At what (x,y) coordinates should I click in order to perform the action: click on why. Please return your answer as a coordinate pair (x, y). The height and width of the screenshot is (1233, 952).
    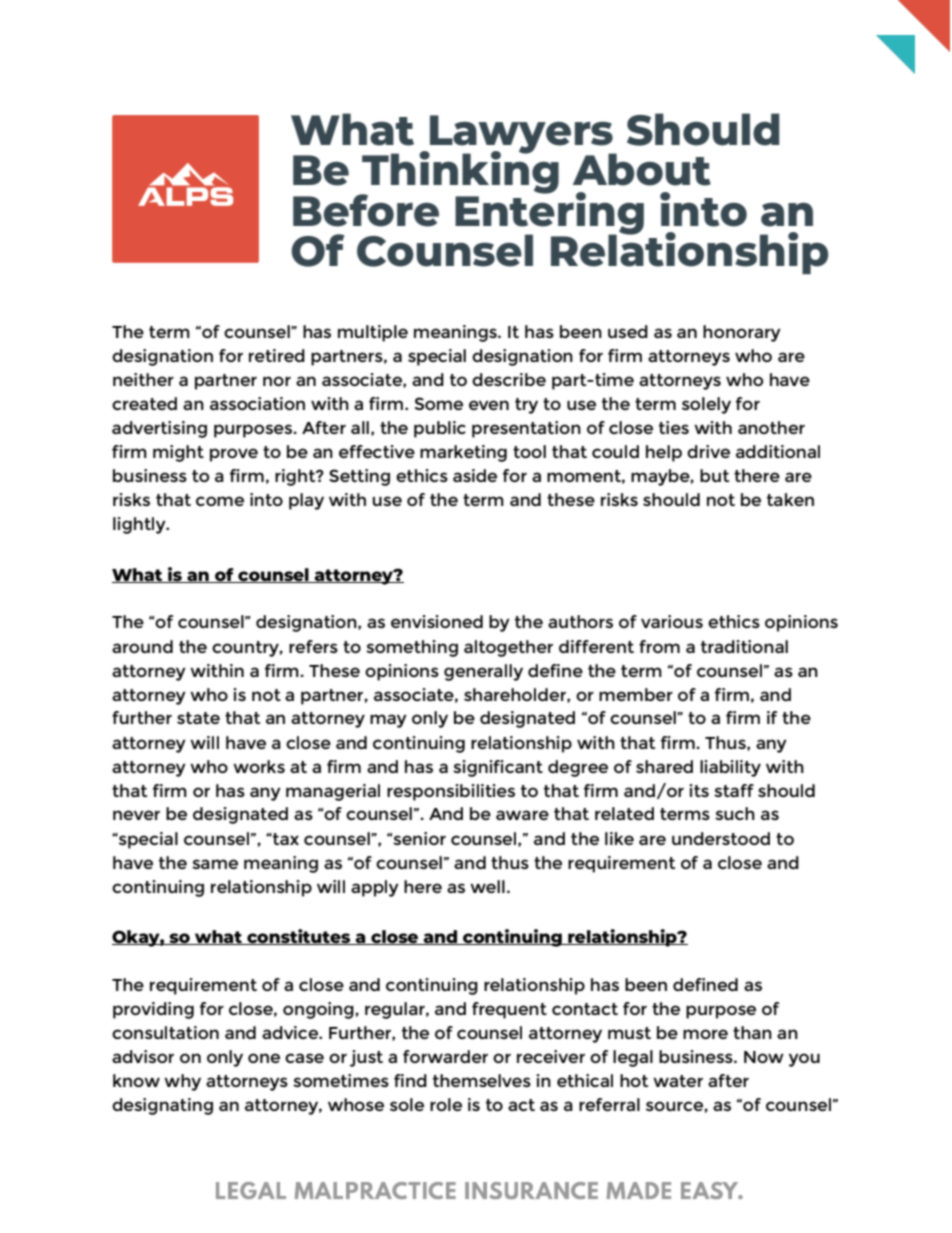
    Looking at the image, I should click on (182, 1082).
